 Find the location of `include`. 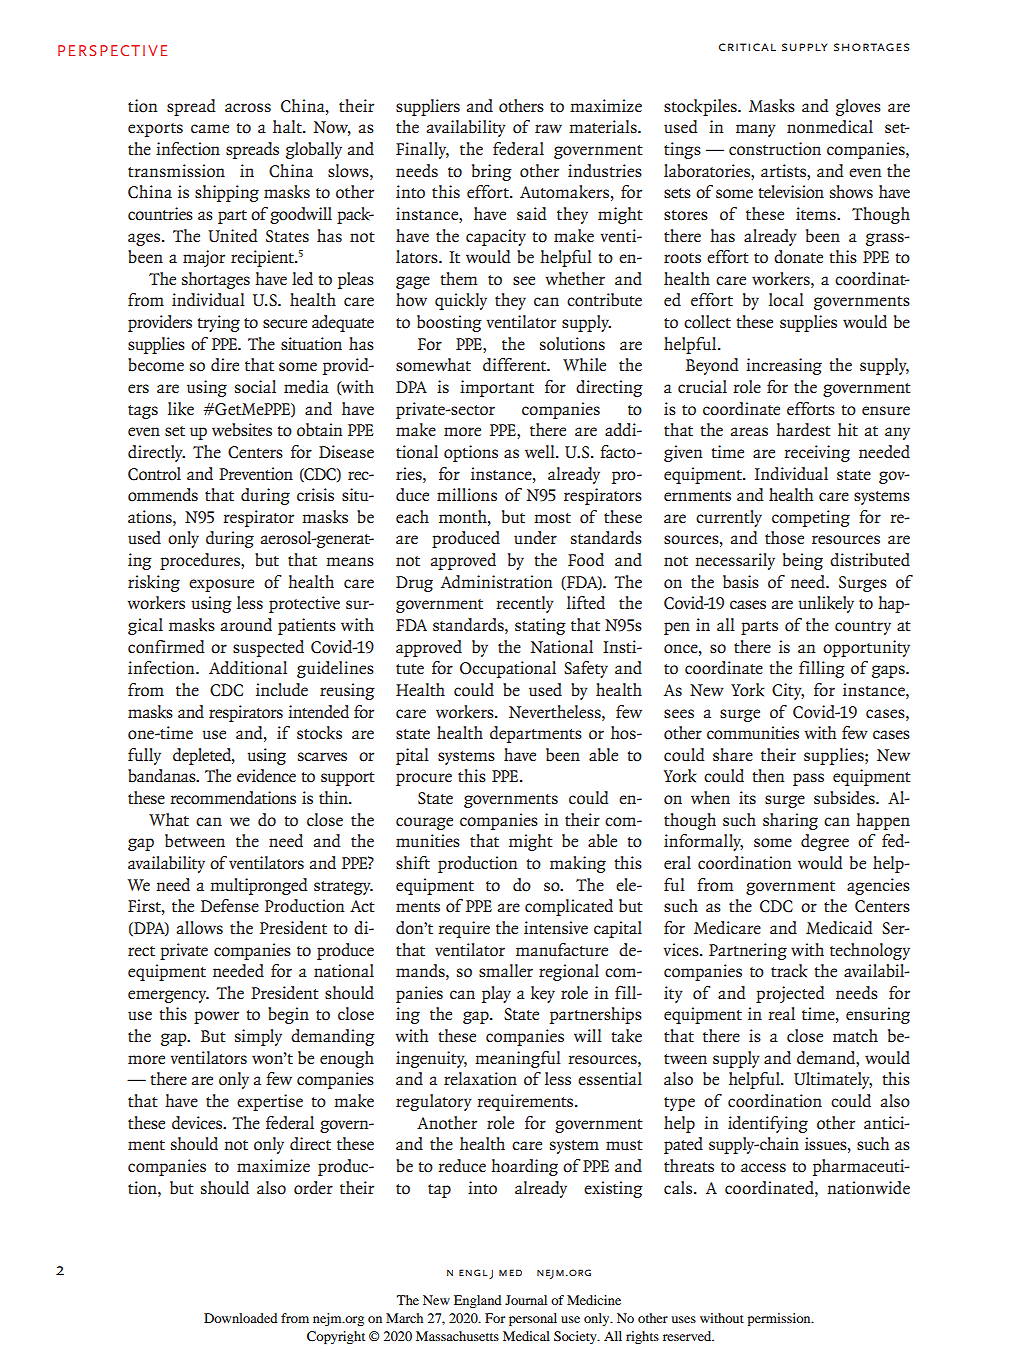

include is located at coordinates (282, 690).
